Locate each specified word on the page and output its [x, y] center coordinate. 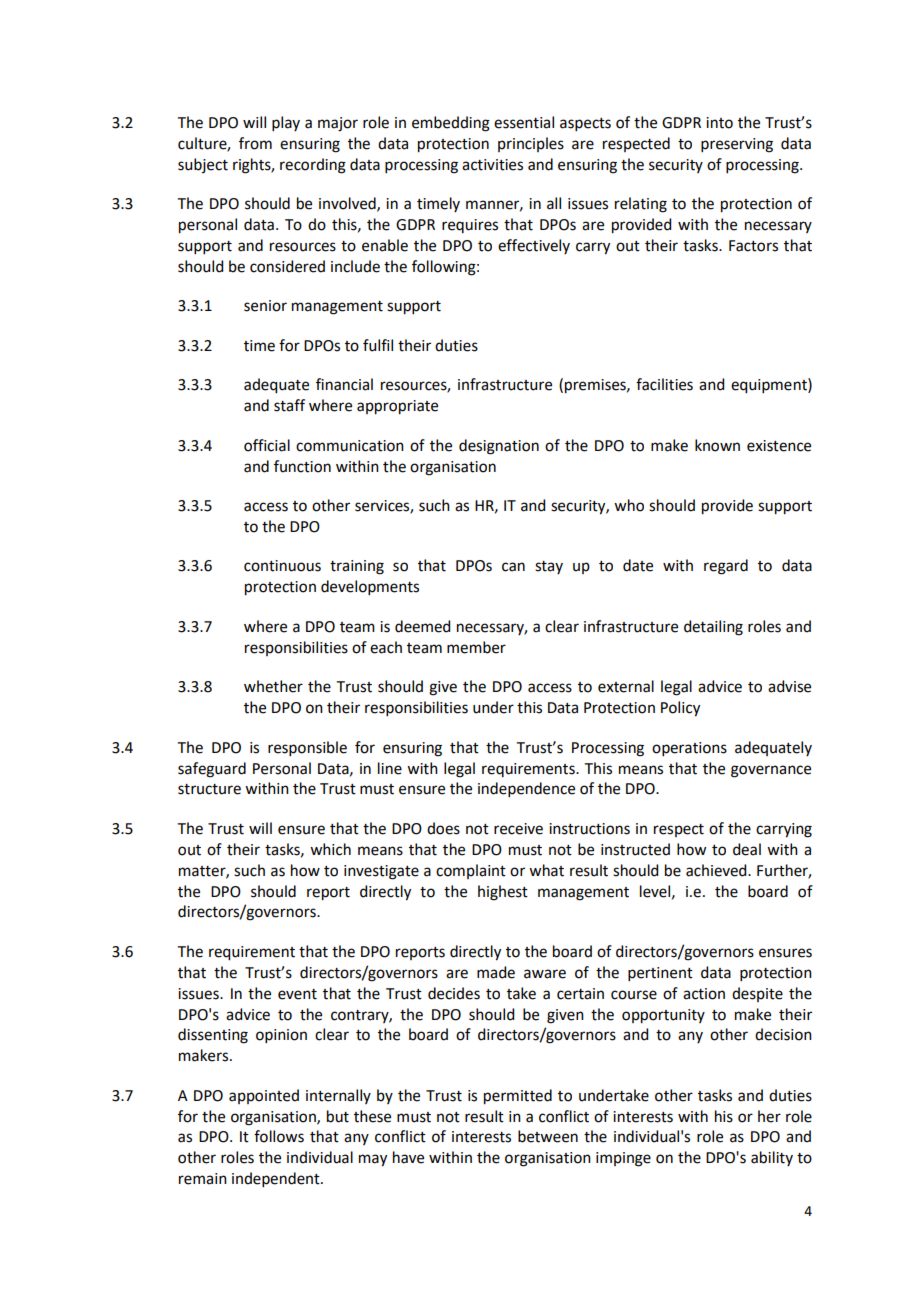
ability [772, 1158]
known [717, 445]
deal [747, 849]
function [302, 466]
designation [499, 447]
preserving [737, 145]
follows [279, 1136]
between [548, 1136]
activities [492, 165]
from [255, 143]
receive [518, 829]
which [330, 849]
